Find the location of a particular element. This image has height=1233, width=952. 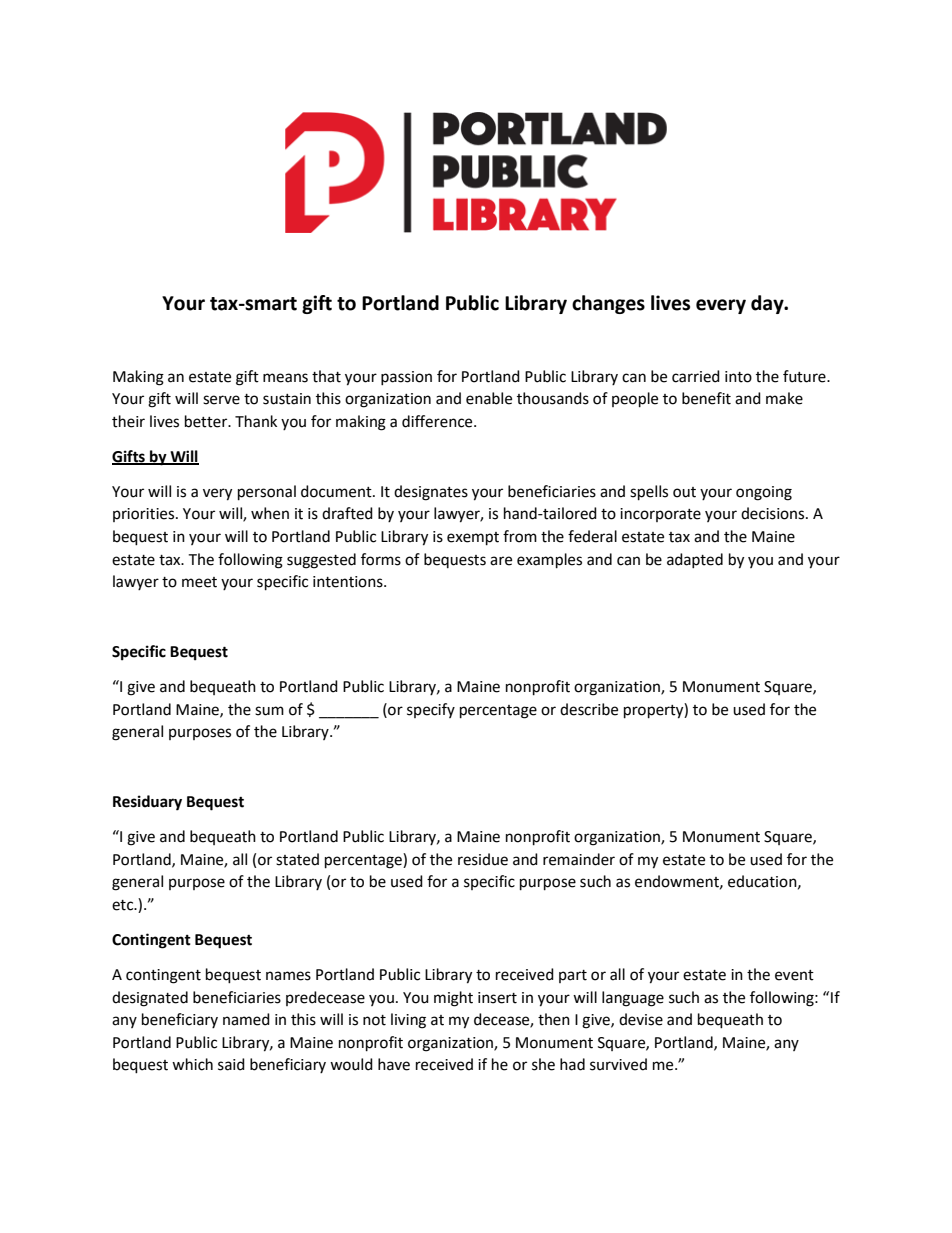

passion is located at coordinates (406, 378).
